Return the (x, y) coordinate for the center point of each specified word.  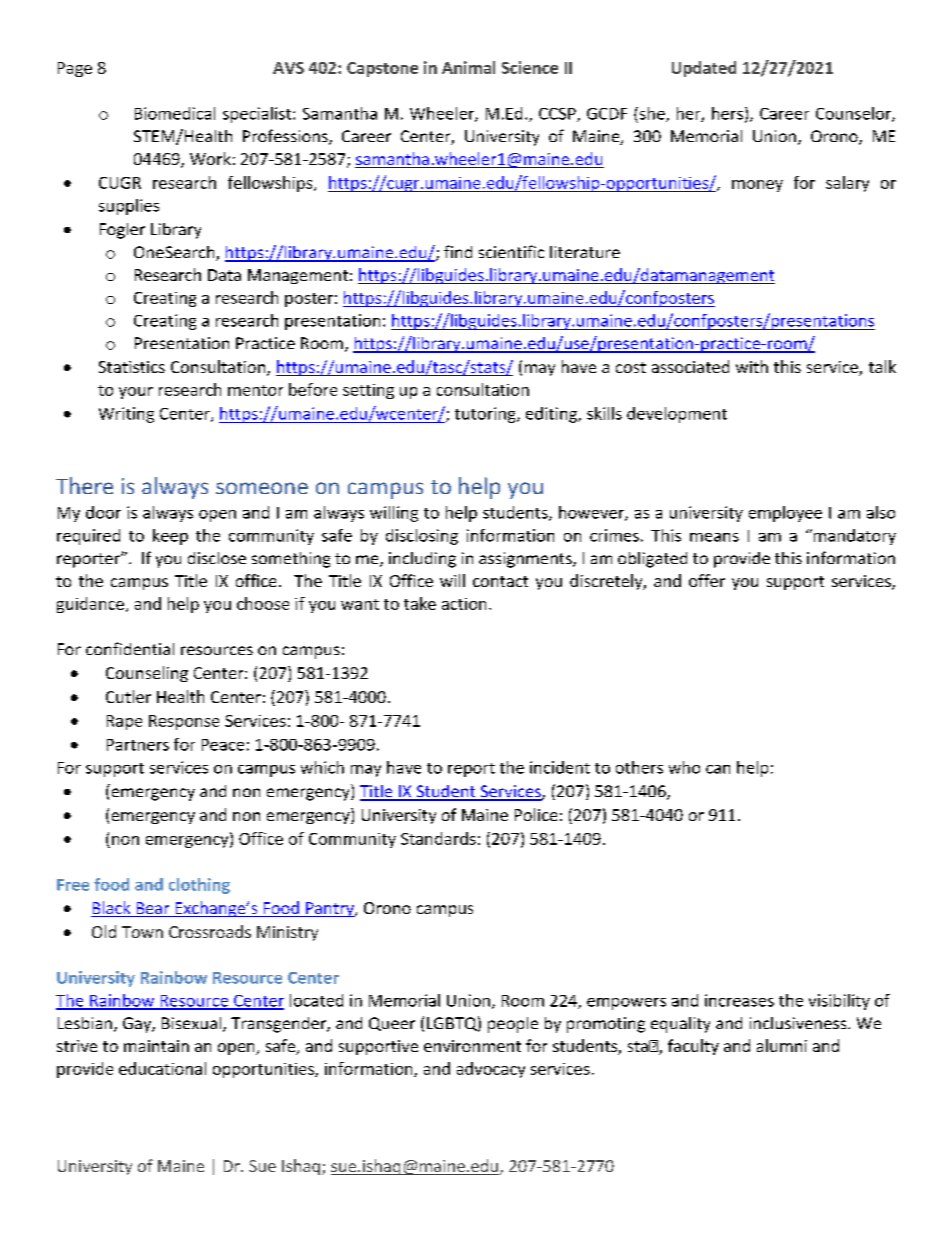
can (718, 769)
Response (184, 722)
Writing (126, 415)
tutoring (486, 415)
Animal (468, 67)
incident (560, 767)
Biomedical (175, 113)
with (752, 366)
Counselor (854, 114)
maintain (156, 1046)
